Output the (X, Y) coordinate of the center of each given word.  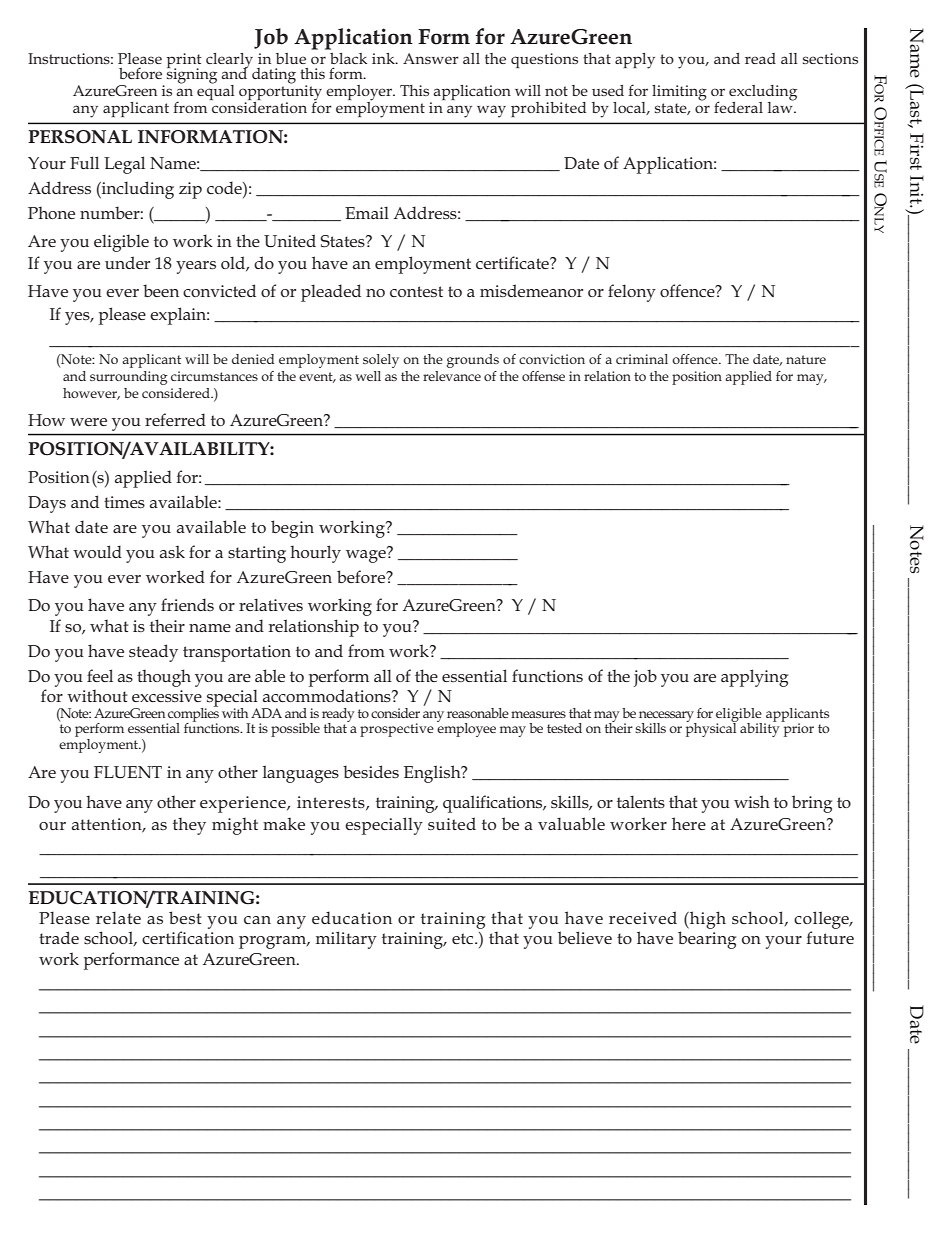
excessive (167, 696)
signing (192, 75)
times (124, 502)
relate (118, 917)
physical (712, 728)
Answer (431, 58)
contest (416, 291)
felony (632, 293)
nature (806, 359)
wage (367, 555)
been (161, 290)
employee (466, 728)
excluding (763, 94)
